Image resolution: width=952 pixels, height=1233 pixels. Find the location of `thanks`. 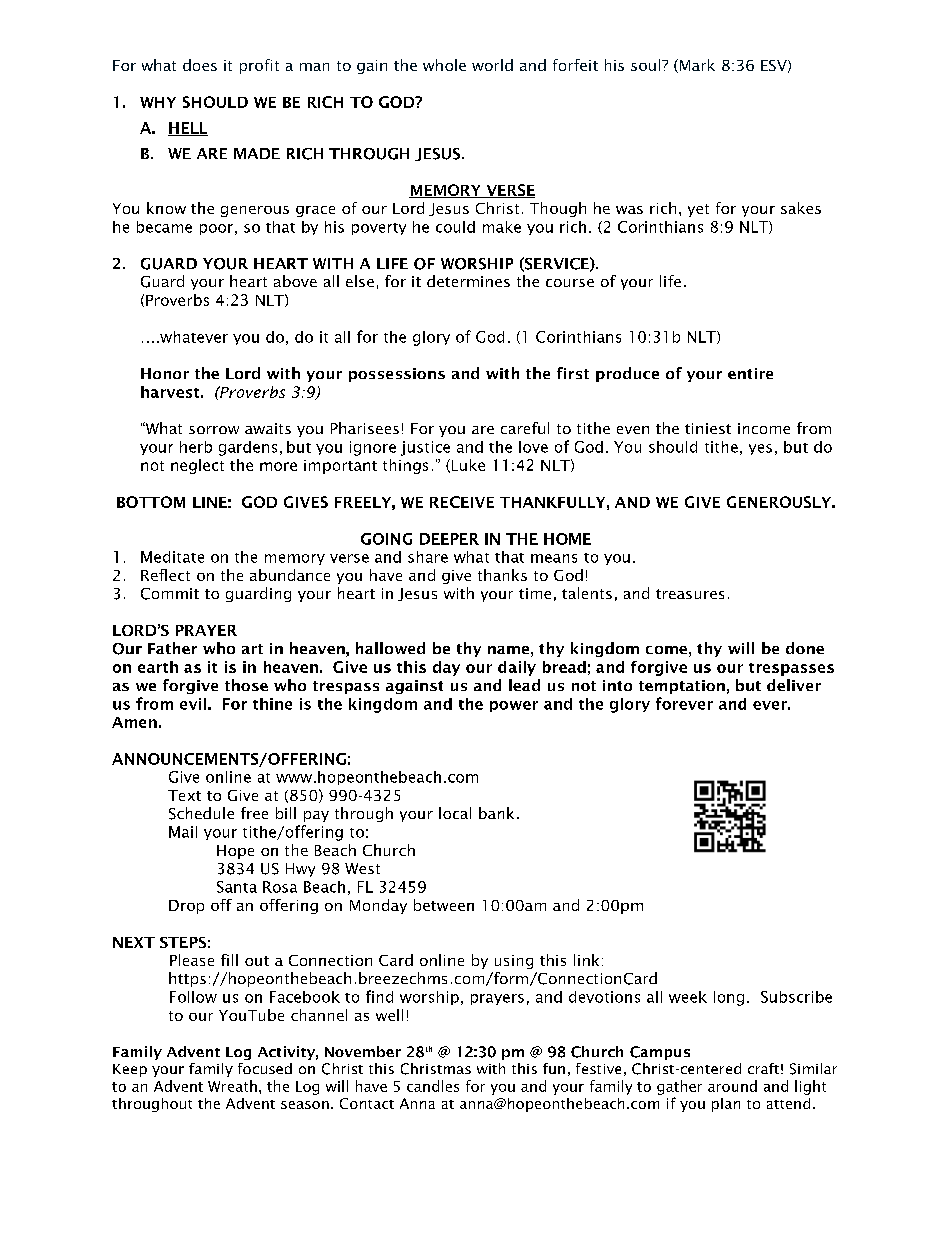

thanks is located at coordinates (502, 575).
